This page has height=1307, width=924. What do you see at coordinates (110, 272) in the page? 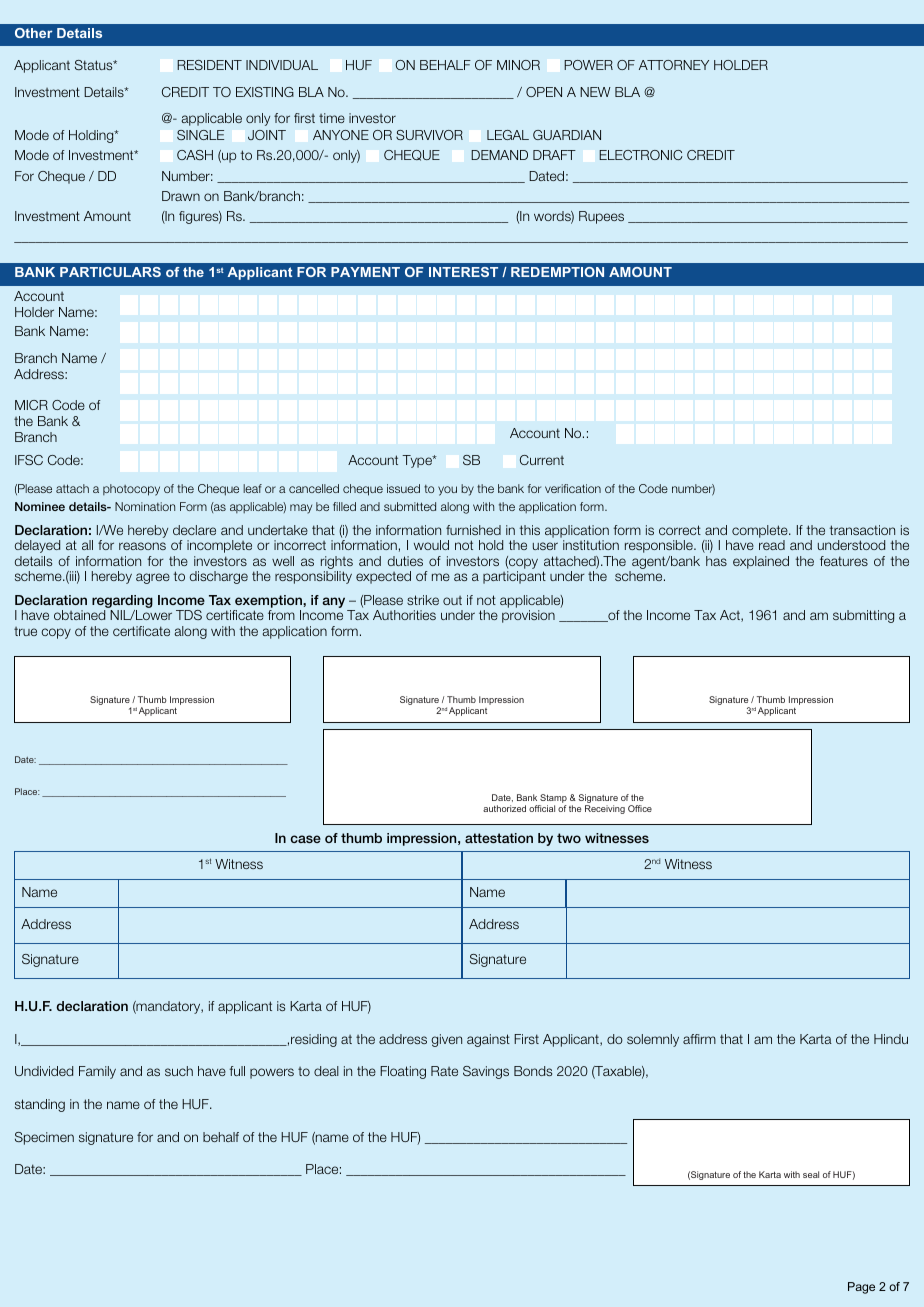
I see `PARTICULARS` at bounding box center [110, 272].
